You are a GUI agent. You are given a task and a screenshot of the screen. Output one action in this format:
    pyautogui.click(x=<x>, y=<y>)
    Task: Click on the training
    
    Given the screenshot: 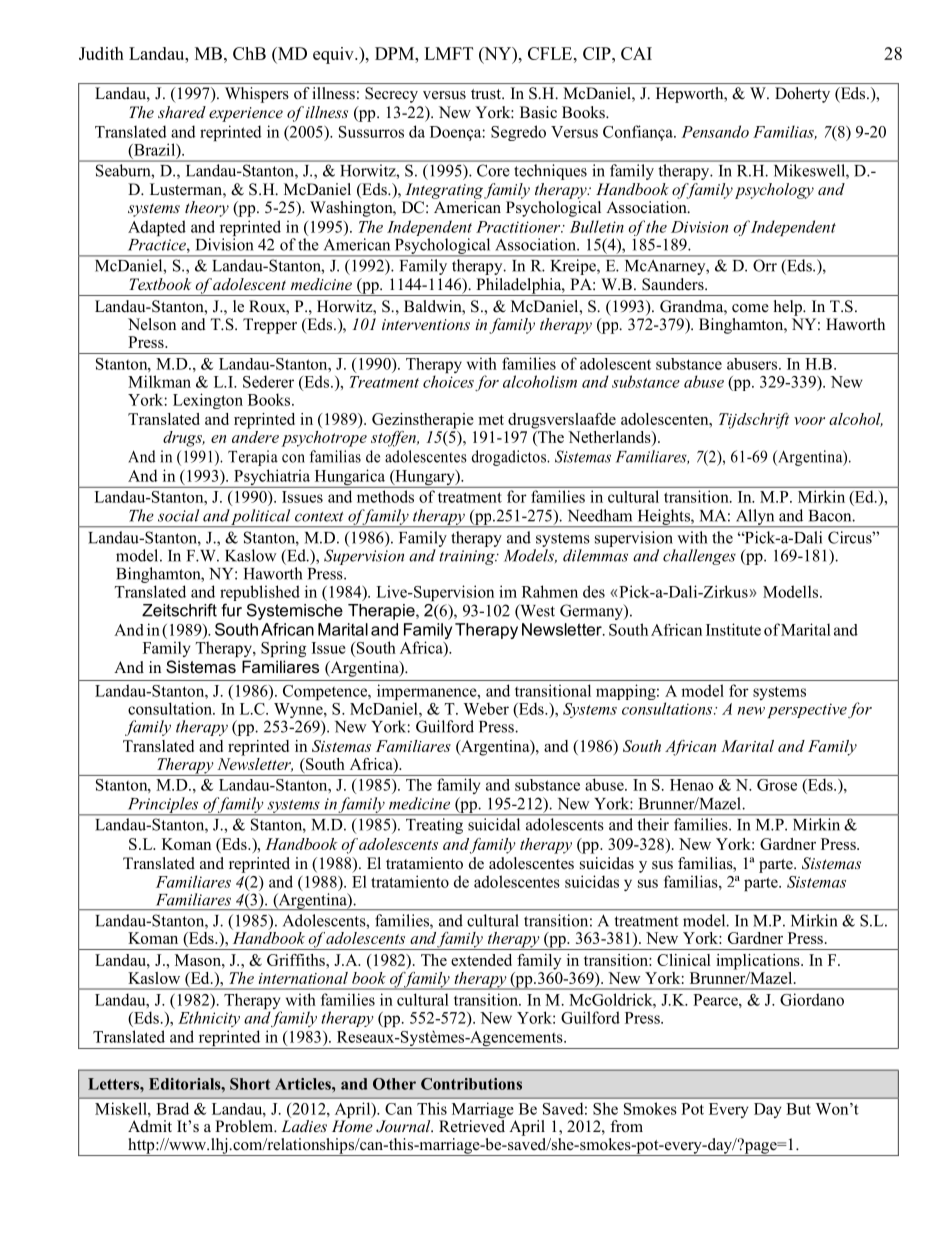 What is the action you would take?
    pyautogui.click(x=468, y=557)
